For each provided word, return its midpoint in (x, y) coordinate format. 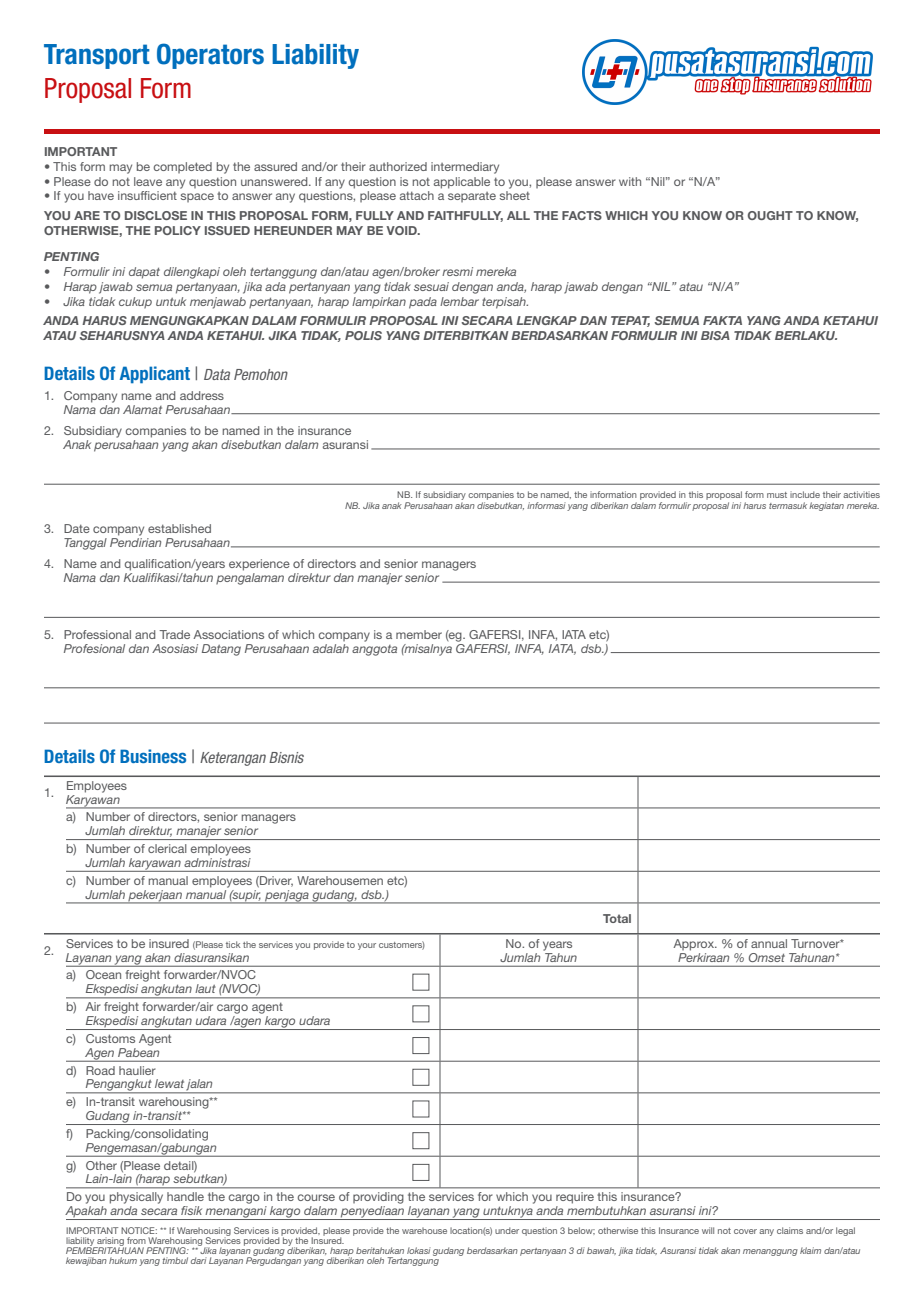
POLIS (363, 335)
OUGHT (770, 215)
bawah (601, 1251)
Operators (210, 56)
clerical (167, 848)
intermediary (465, 168)
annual (769, 943)
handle (185, 1196)
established (179, 528)
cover (745, 1231)
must (777, 495)
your (367, 946)
